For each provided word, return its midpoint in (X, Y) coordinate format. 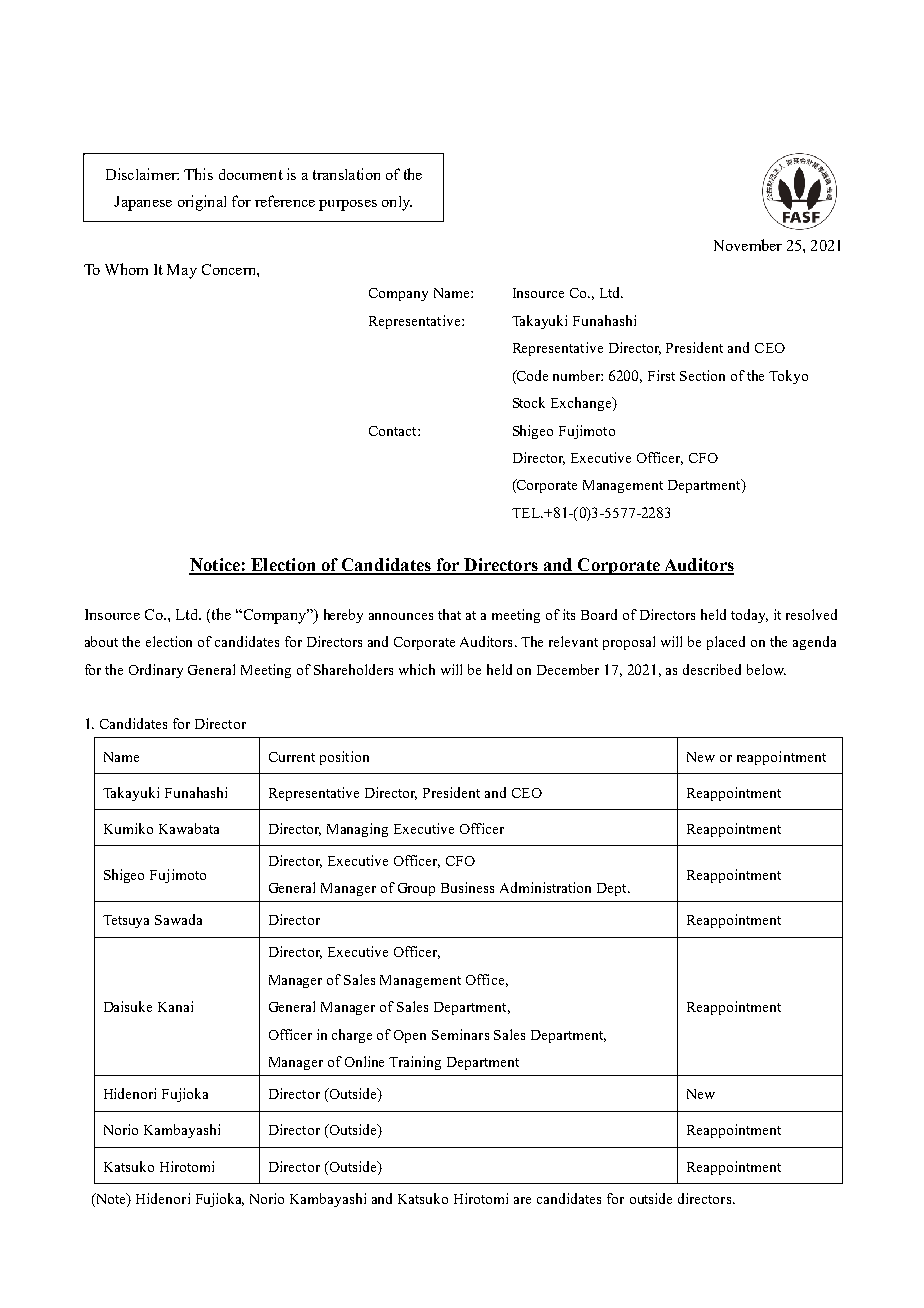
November (748, 245)
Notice (215, 566)
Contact (394, 431)
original (202, 203)
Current (292, 757)
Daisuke (128, 1006)
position (344, 758)
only (397, 203)
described (712, 669)
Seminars (460, 1034)
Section (702, 375)
